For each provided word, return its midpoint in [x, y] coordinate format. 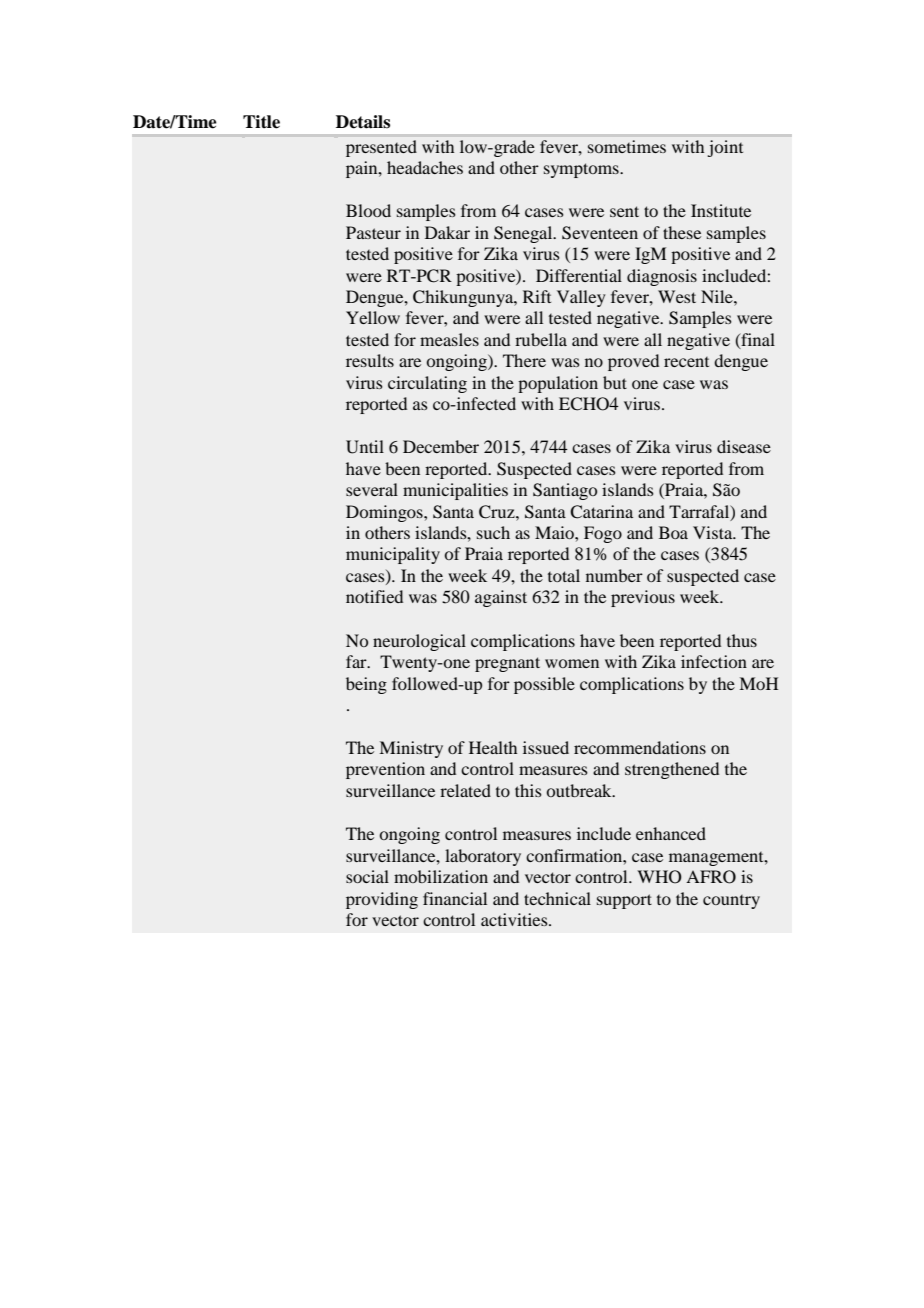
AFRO [711, 877]
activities [515, 919]
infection [714, 661]
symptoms [582, 170]
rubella [541, 339]
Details [363, 122]
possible [544, 685]
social [367, 876]
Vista [714, 532]
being [366, 685]
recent [686, 362]
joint [725, 148]
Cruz [498, 512]
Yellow [373, 317]
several [372, 489]
